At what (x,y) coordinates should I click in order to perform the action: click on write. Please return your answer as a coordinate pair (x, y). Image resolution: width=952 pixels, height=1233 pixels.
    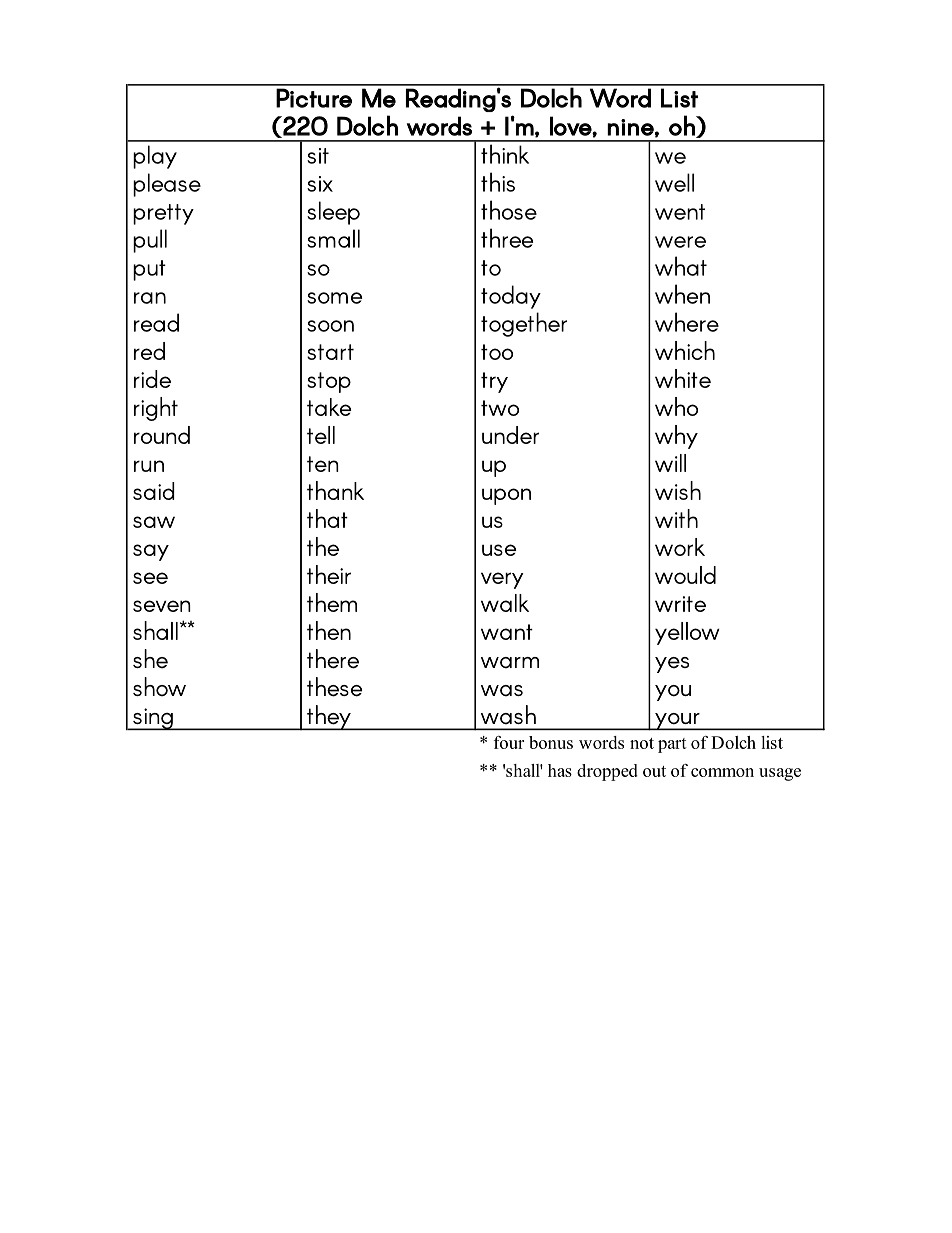
    Looking at the image, I should click on (680, 604).
